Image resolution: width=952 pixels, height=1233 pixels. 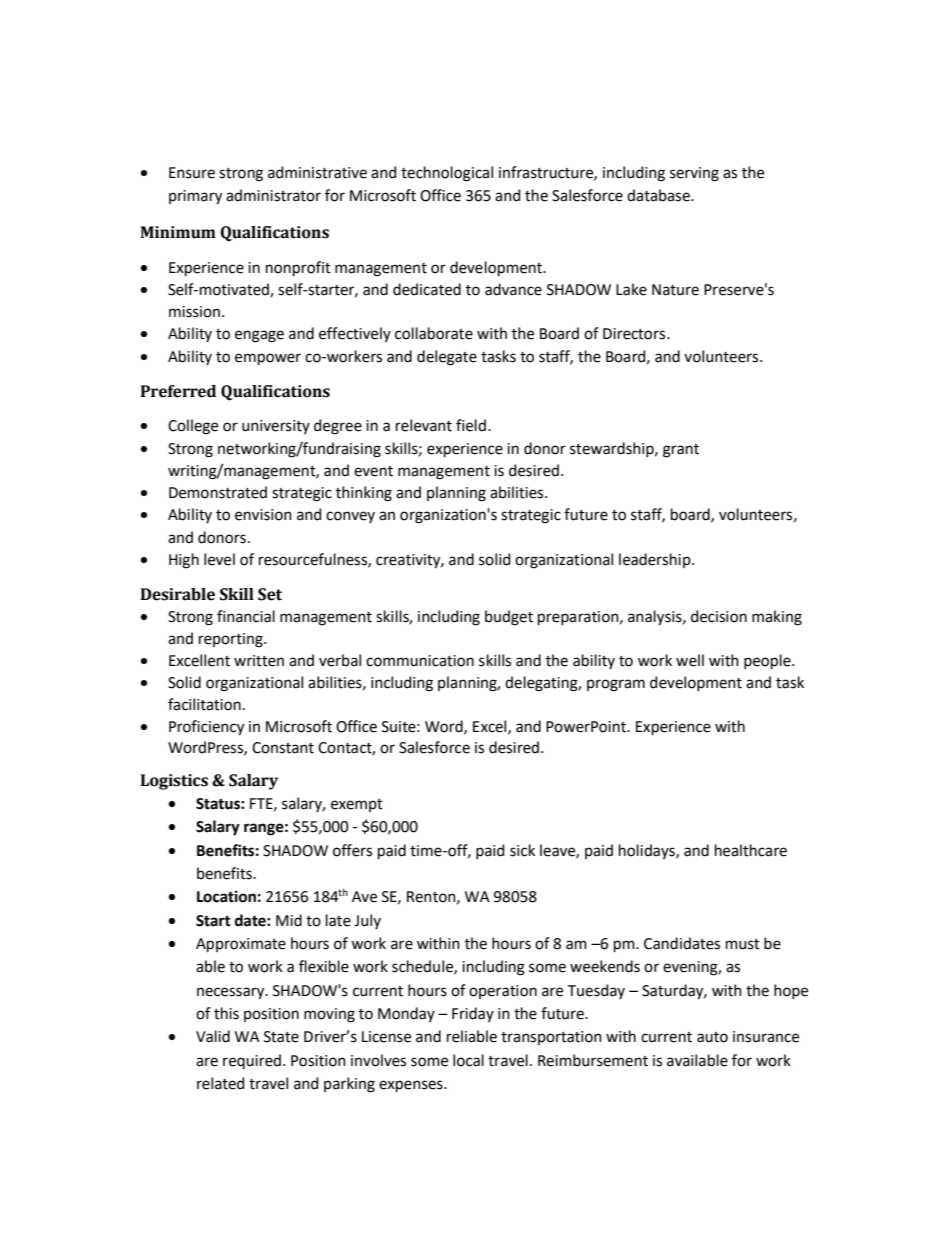 What do you see at coordinates (694, 174) in the screenshot?
I see `serving` at bounding box center [694, 174].
